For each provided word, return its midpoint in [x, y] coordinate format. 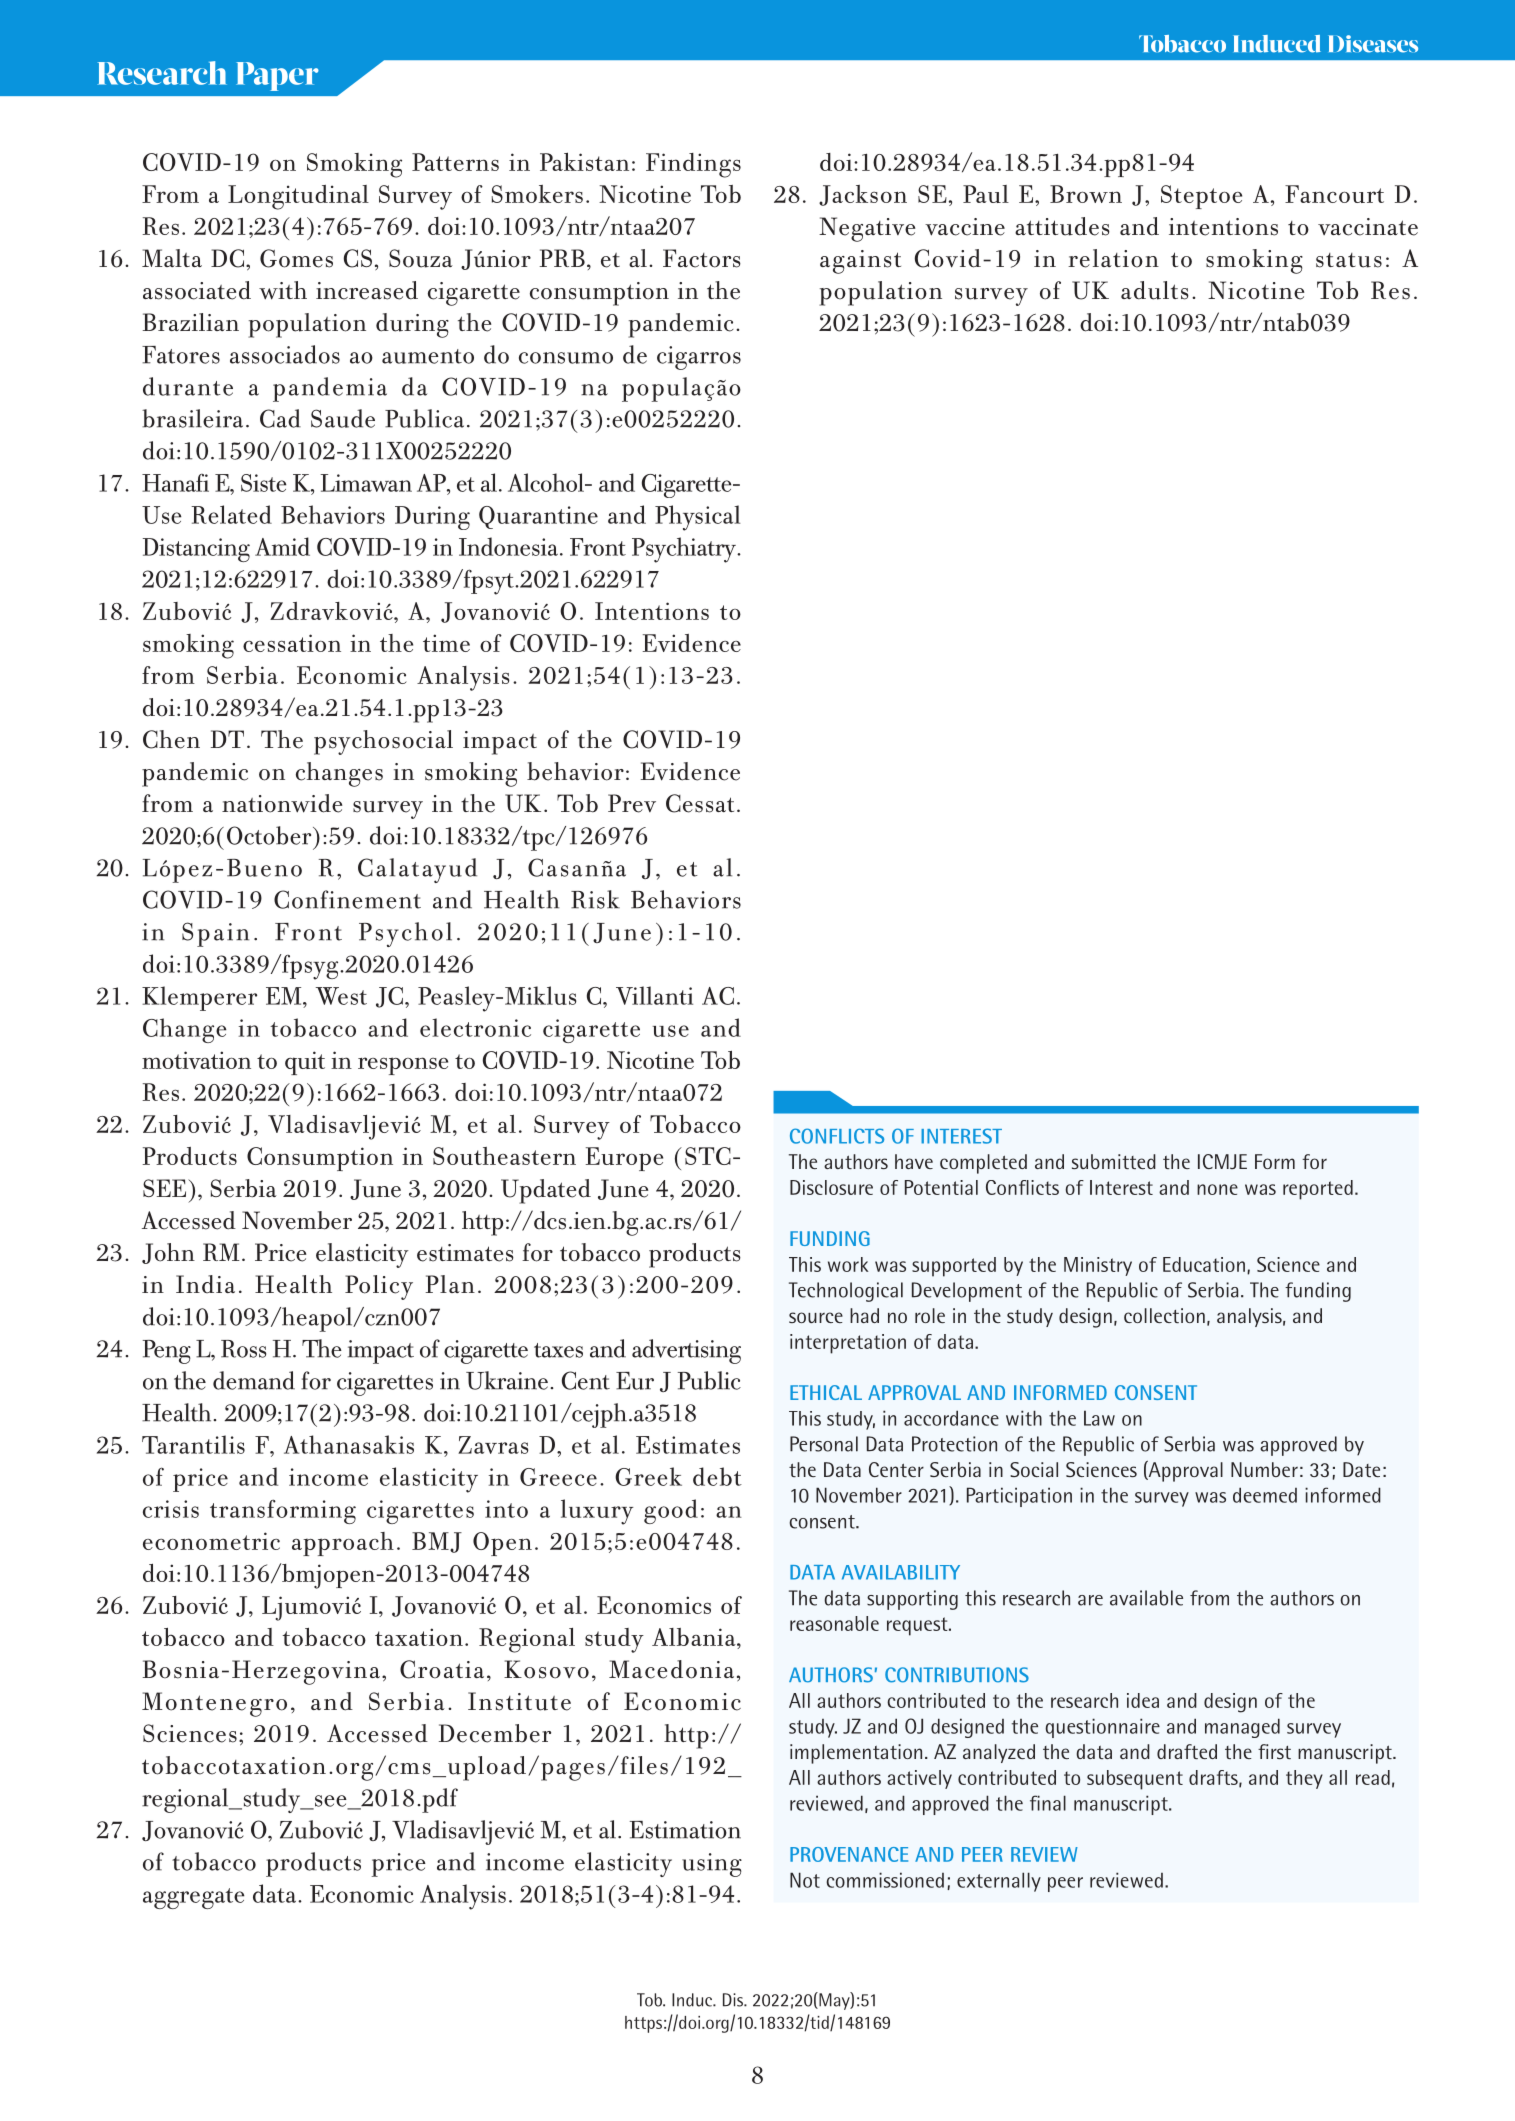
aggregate [194, 1898]
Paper [277, 76]
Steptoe [1201, 197]
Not [805, 1880]
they [1304, 1779]
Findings [693, 165]
